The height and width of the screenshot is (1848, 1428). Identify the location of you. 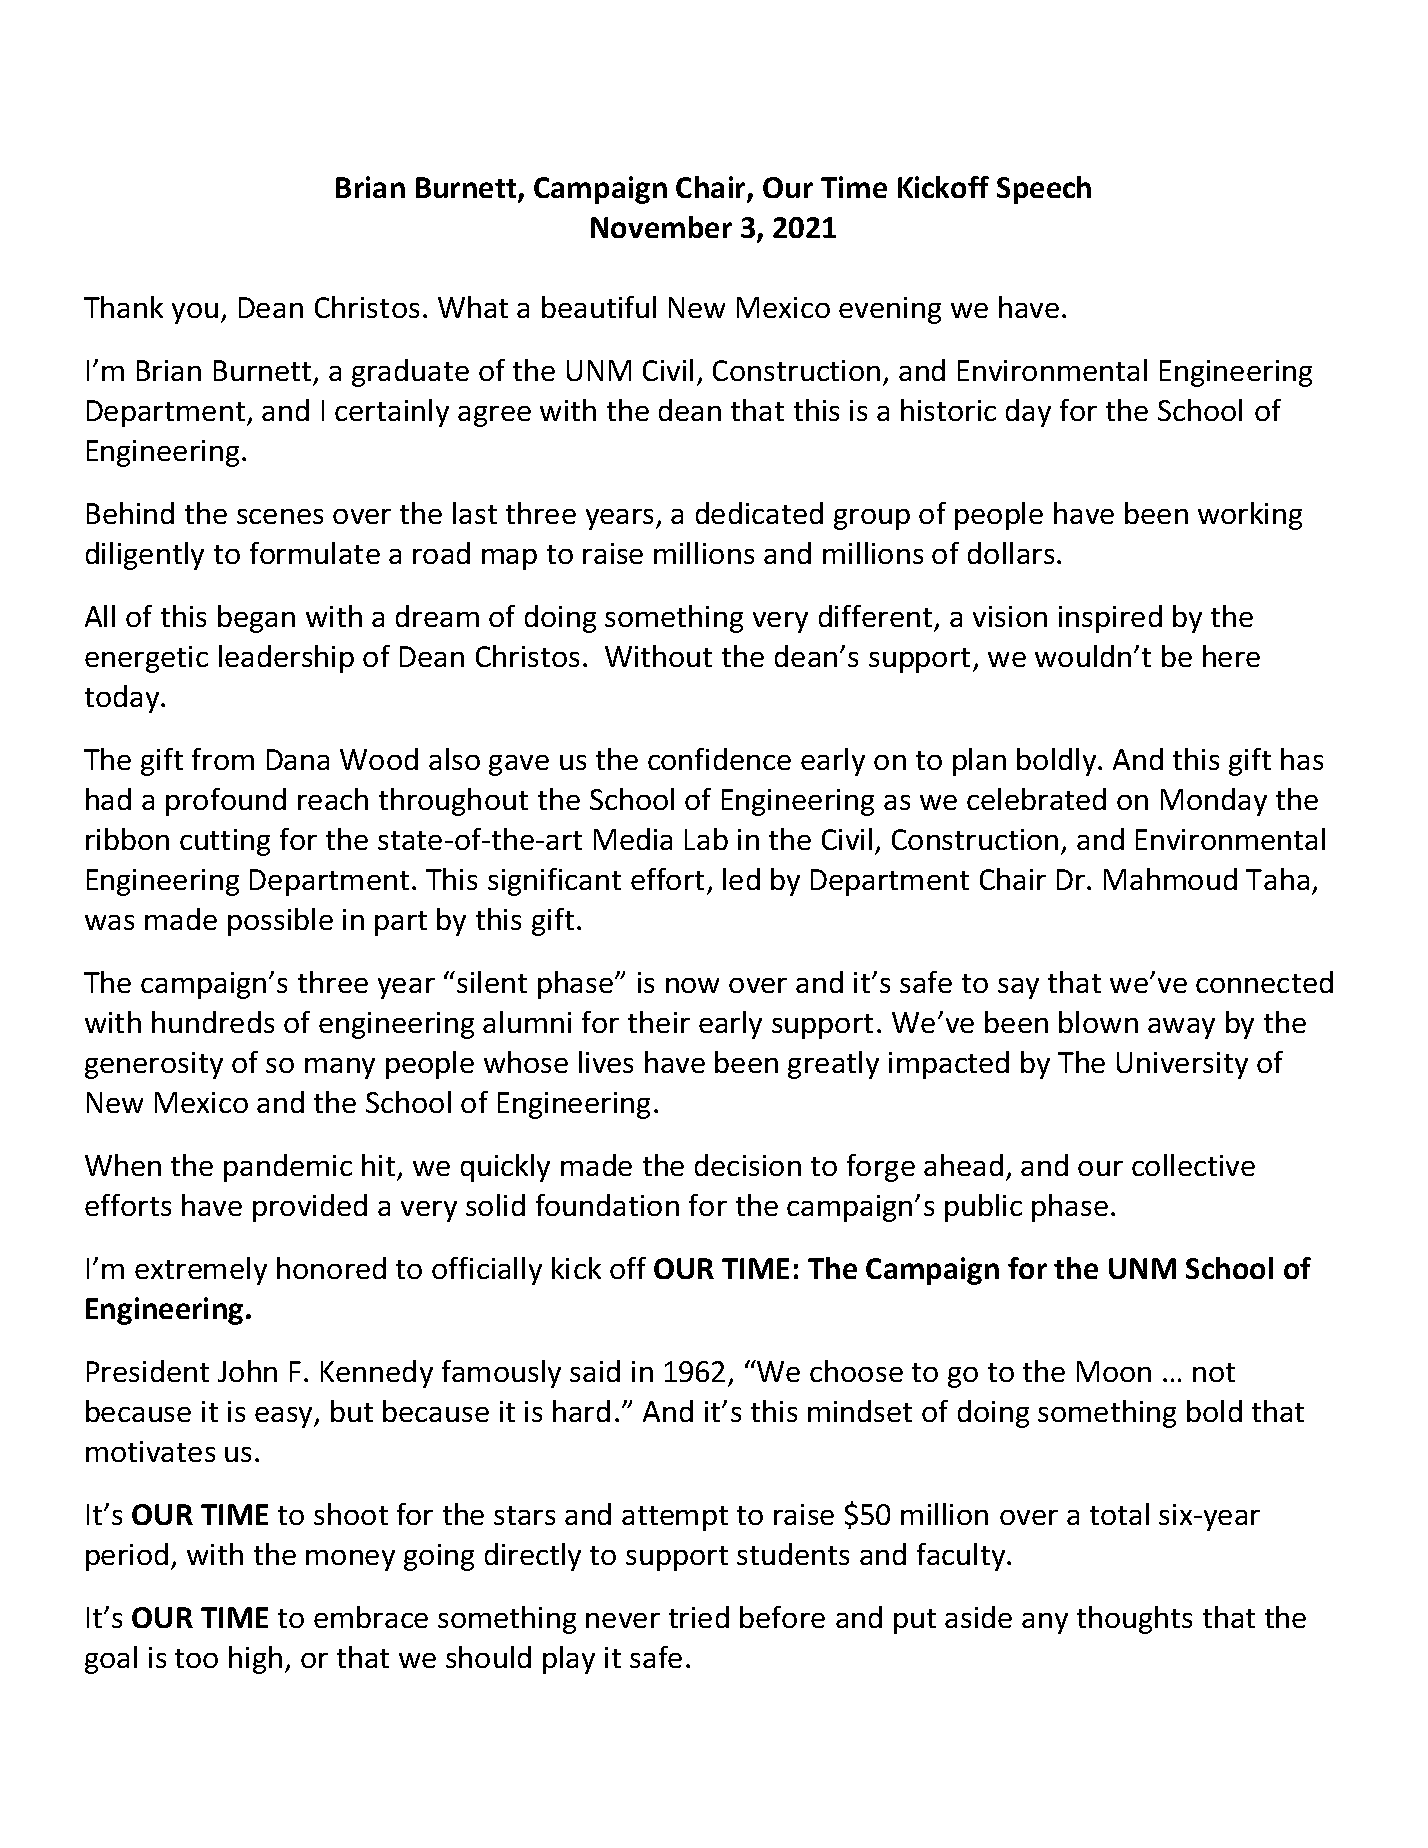
(195, 313).
